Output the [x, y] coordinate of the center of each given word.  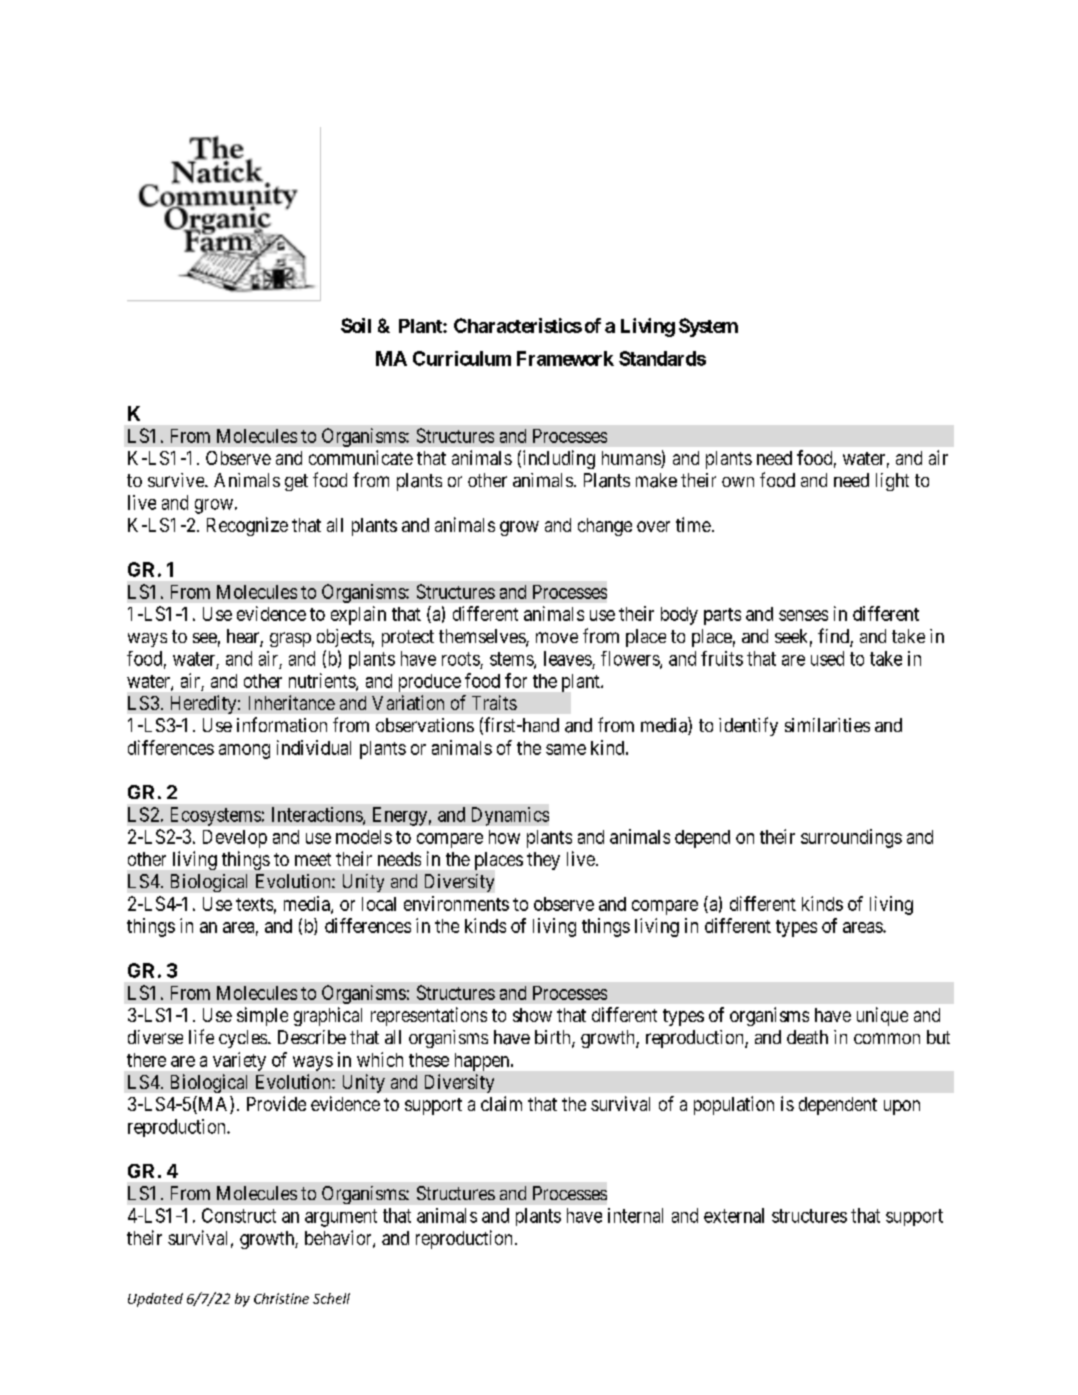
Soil [356, 325]
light [892, 482]
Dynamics [510, 816]
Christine [281, 1298]
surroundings [851, 838]
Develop [235, 839]
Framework [565, 358]
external [734, 1215]
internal [635, 1215]
